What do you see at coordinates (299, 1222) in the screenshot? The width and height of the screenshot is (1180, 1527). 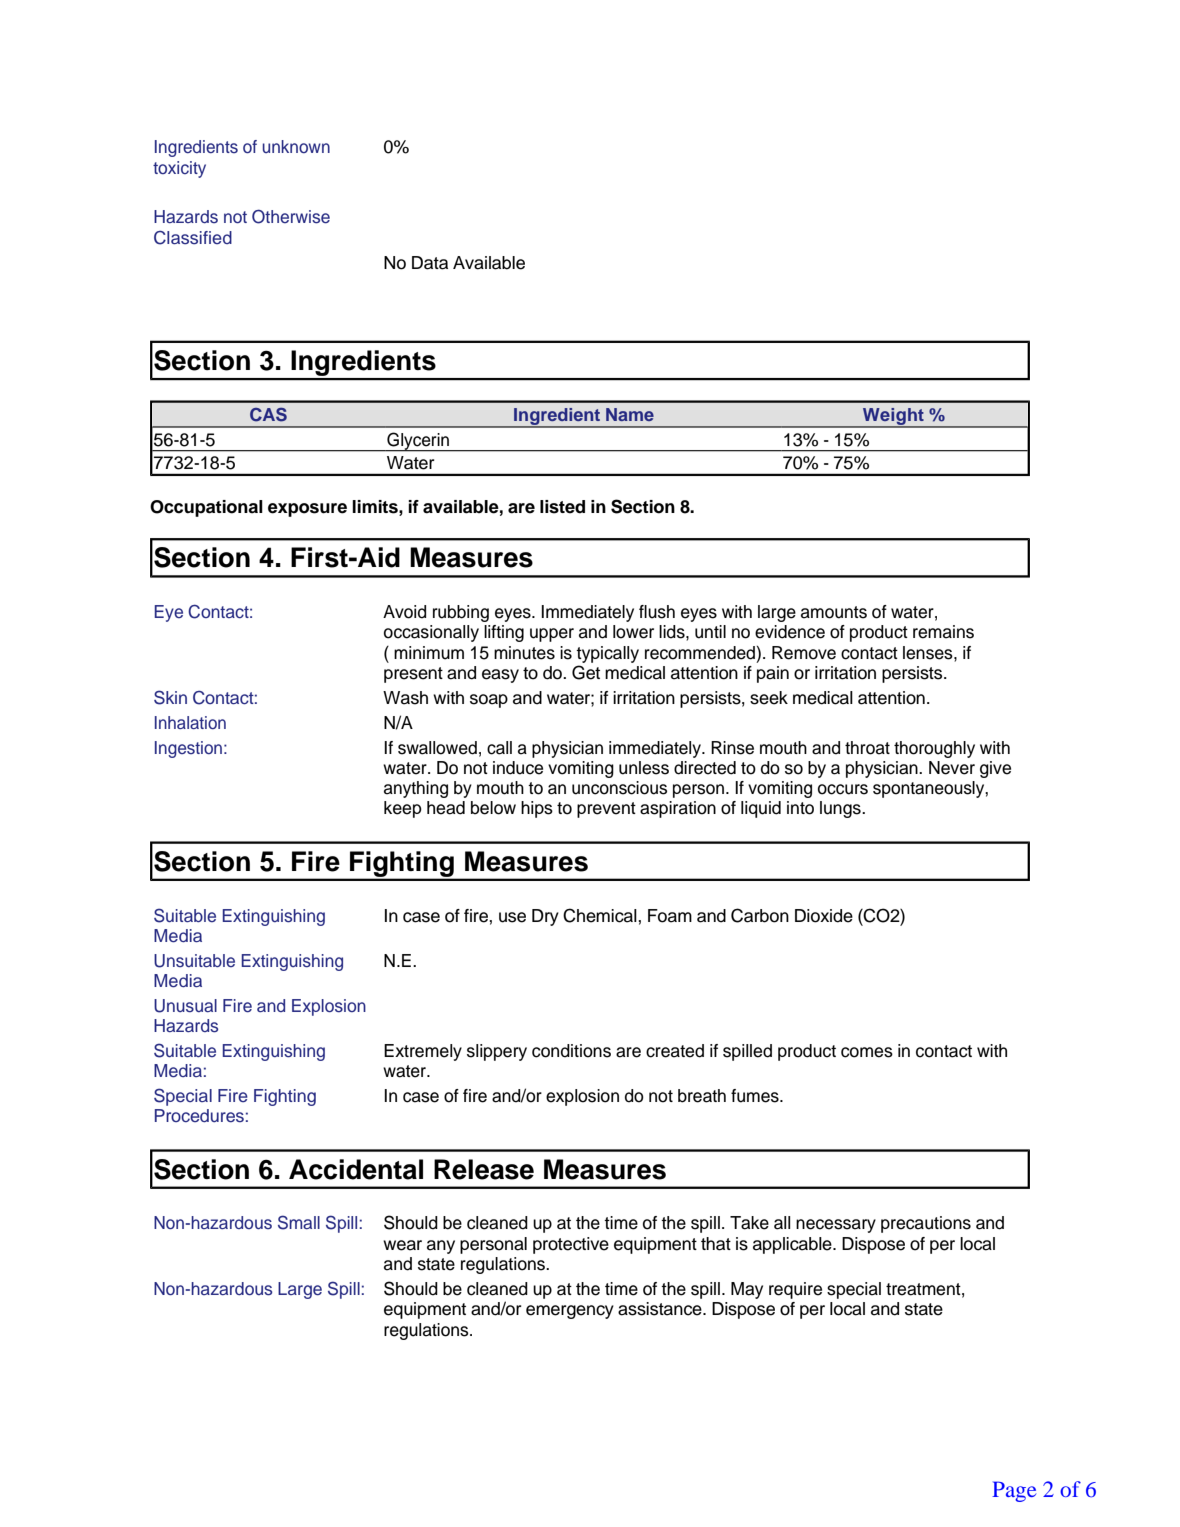 I see `Small` at bounding box center [299, 1222].
